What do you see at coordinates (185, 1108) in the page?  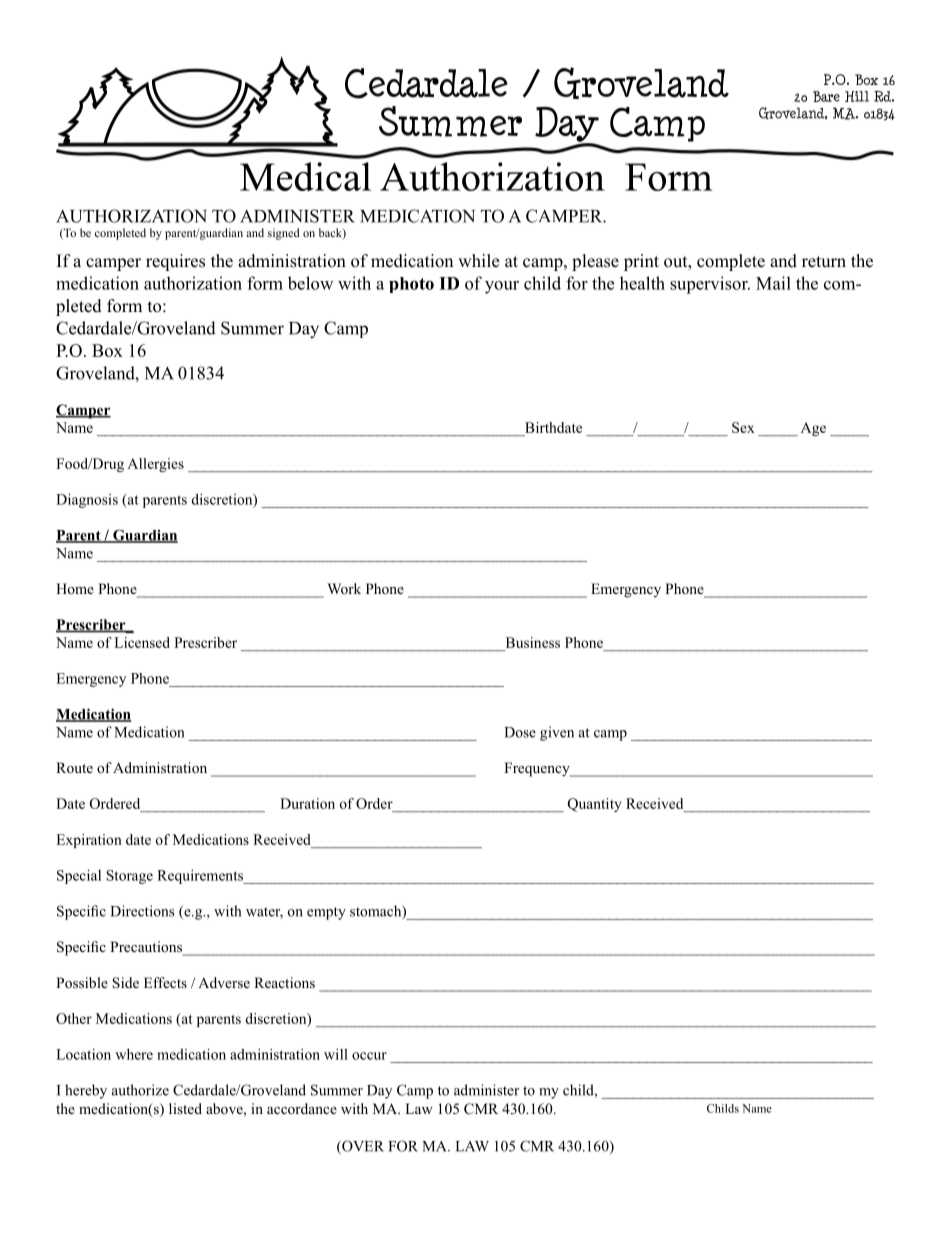 I see `listed` at bounding box center [185, 1108].
